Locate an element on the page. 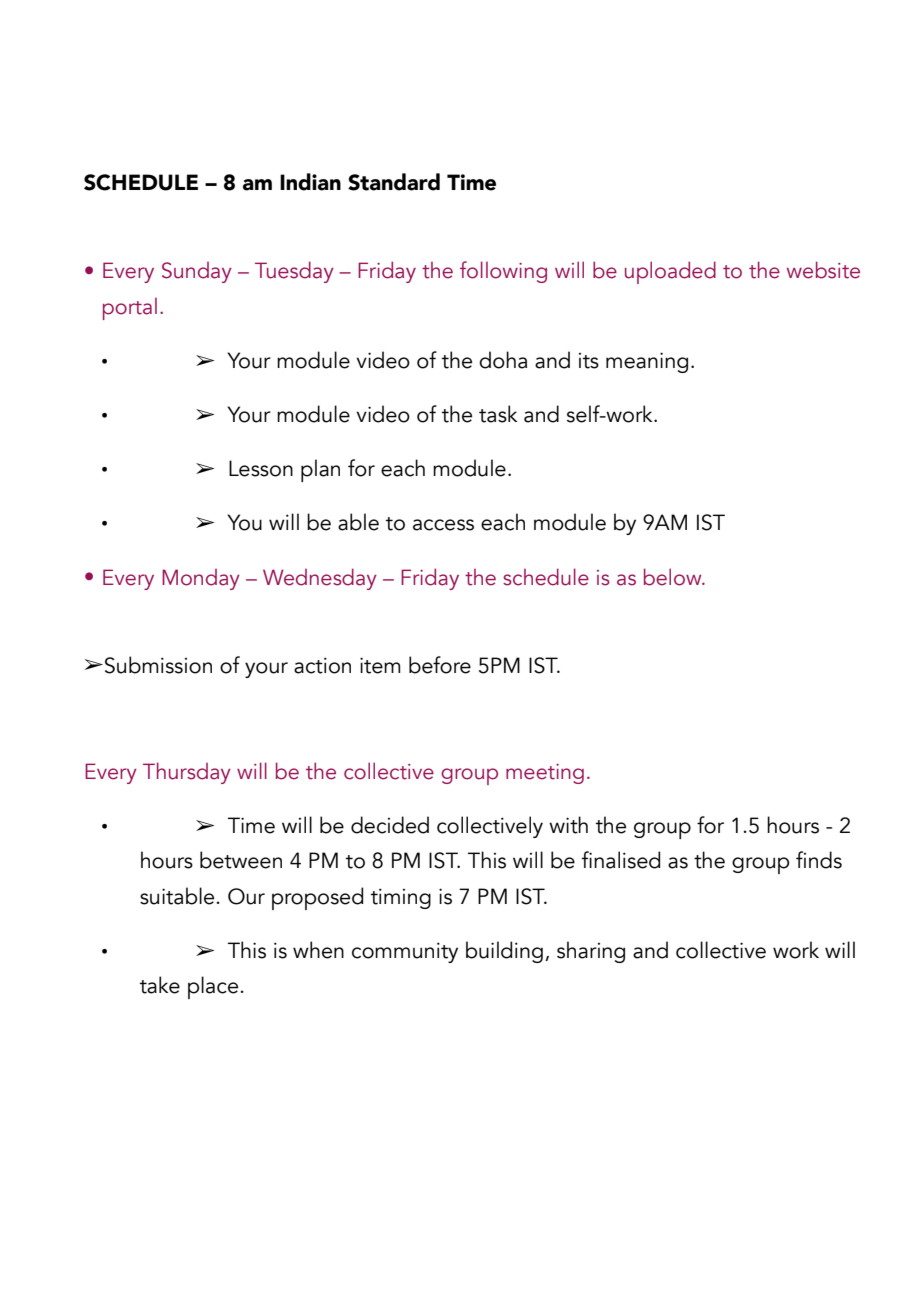 The image size is (924, 1308). Monday is located at coordinates (201, 579).
